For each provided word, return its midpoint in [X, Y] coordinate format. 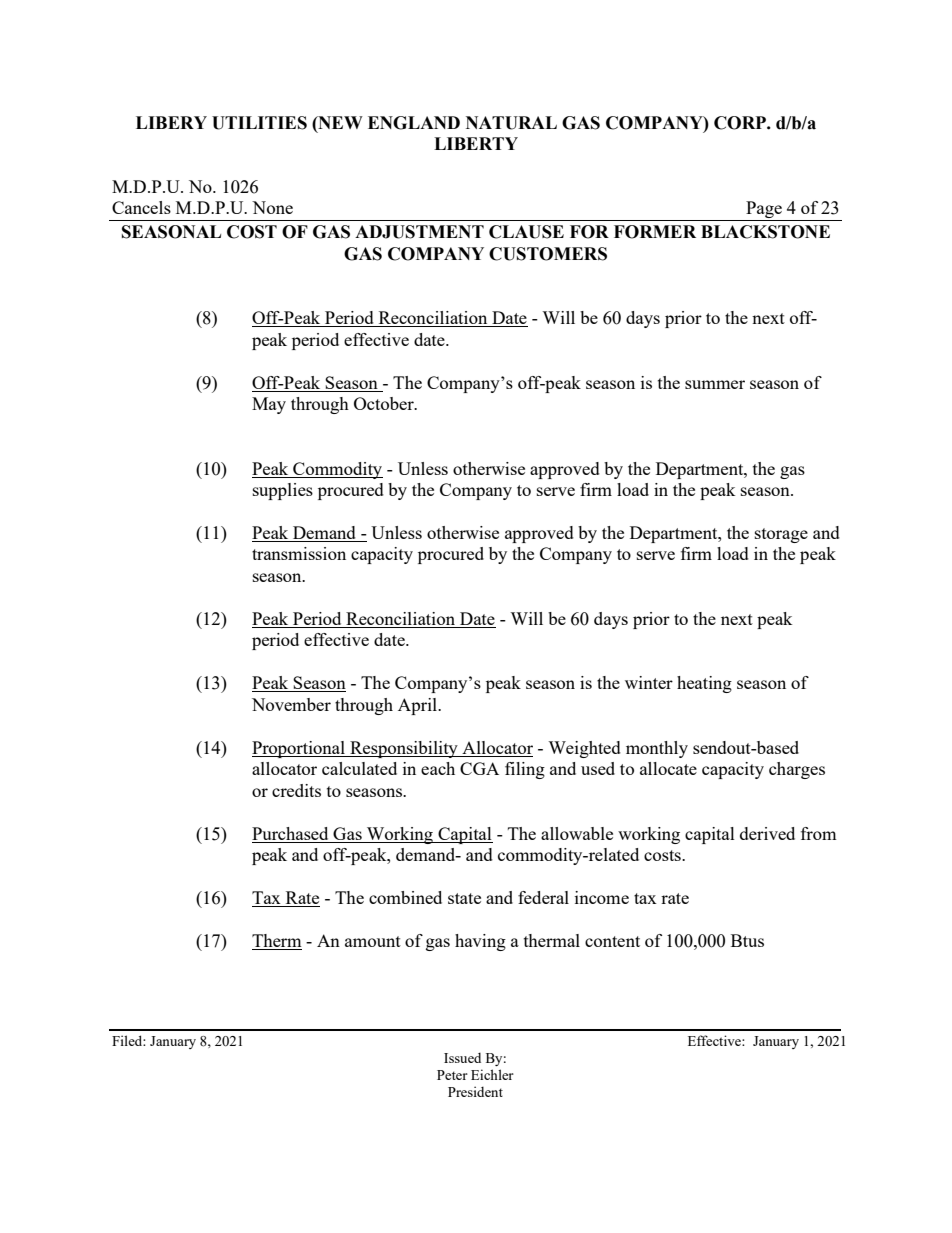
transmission [299, 553]
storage [781, 535]
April [419, 706]
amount [373, 941]
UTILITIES [259, 123]
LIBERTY [476, 143]
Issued [462, 1058]
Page [764, 211]
